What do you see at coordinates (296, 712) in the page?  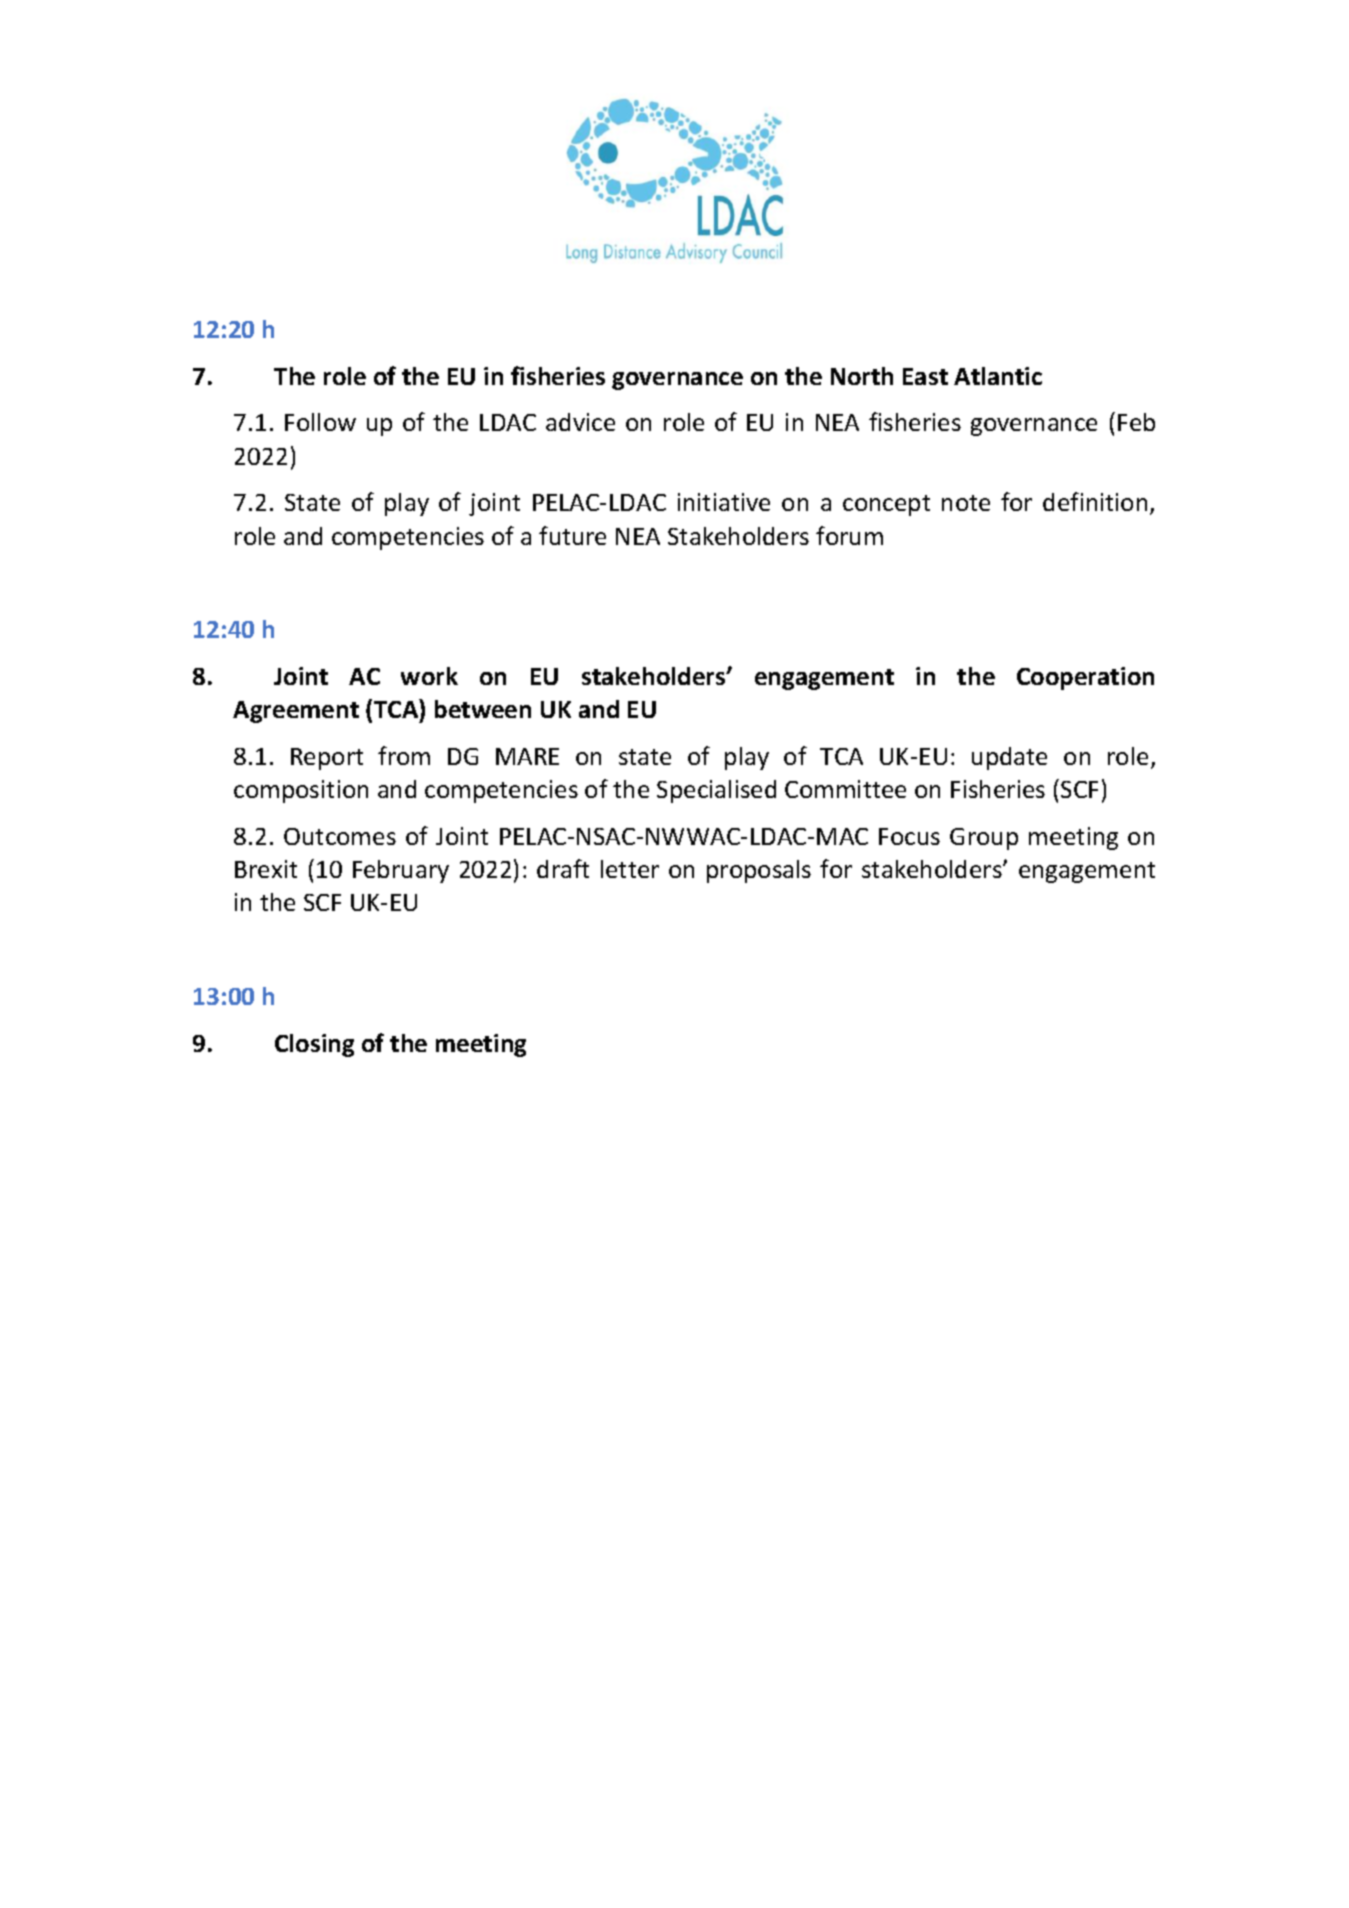 I see `Agreement` at bounding box center [296, 712].
